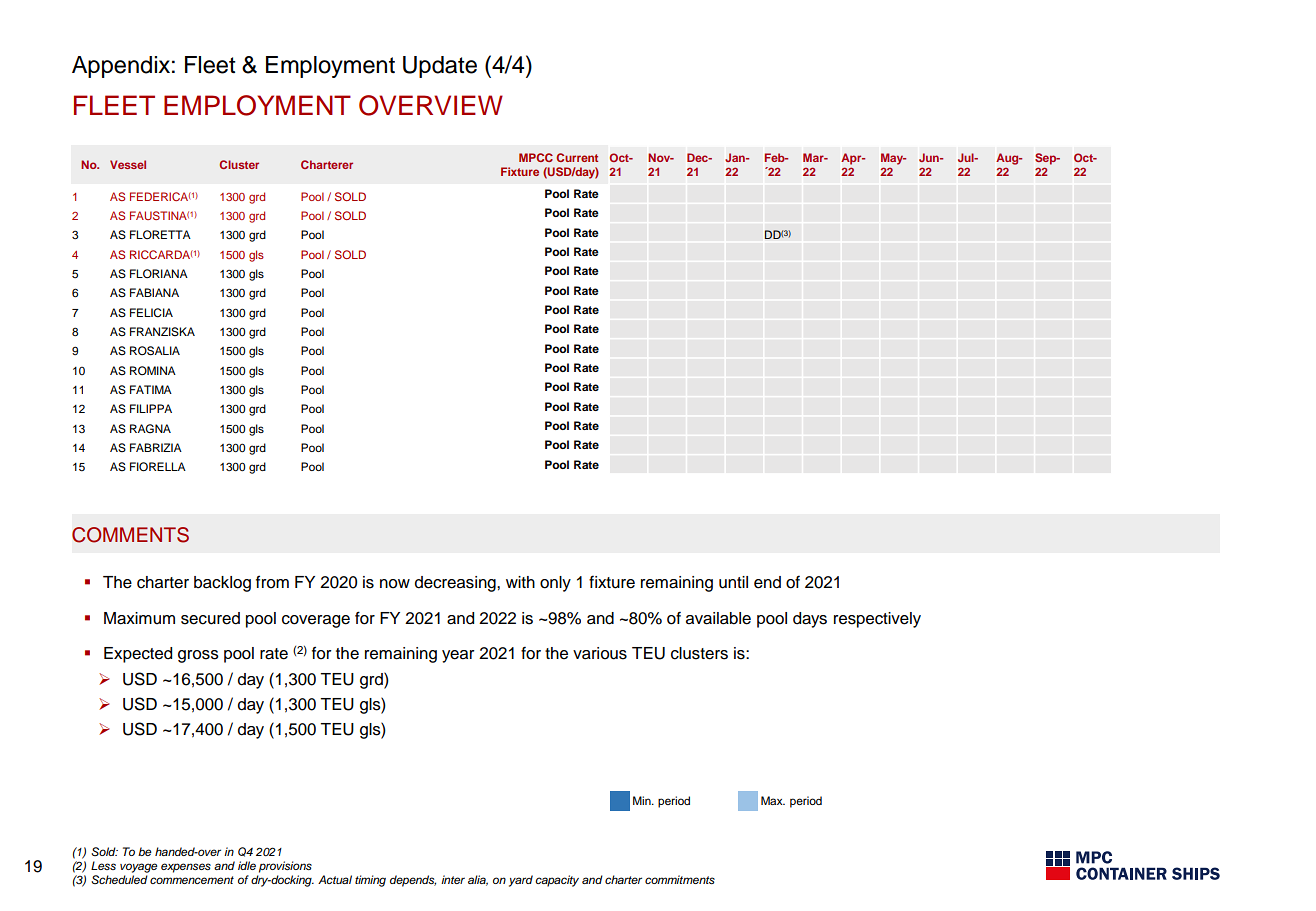 This screenshot has height=911, width=1316. I want to click on commitments, so click(680, 879).
